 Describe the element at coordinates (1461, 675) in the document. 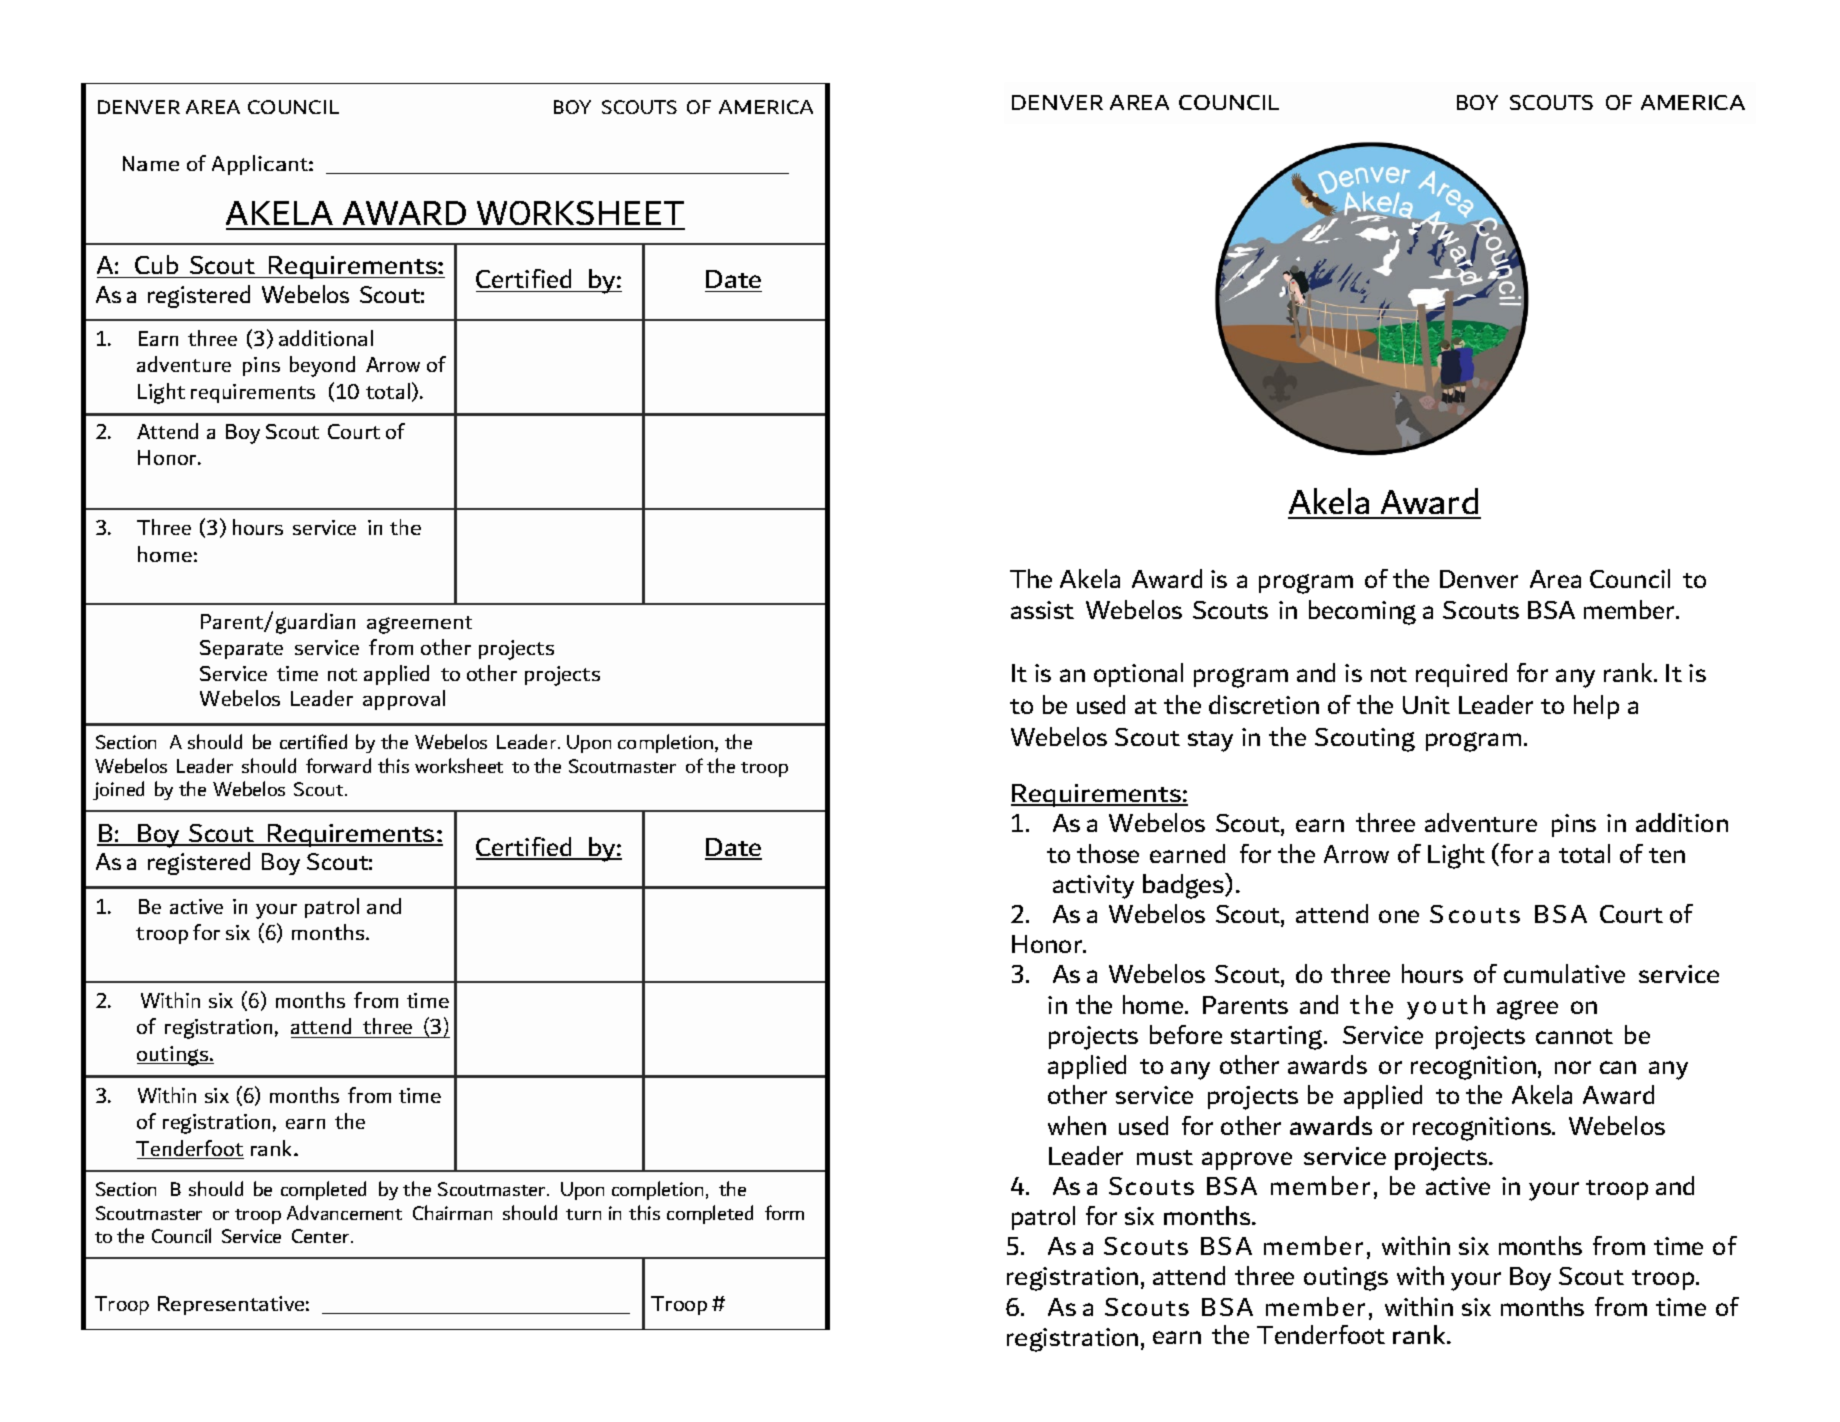

I see `required` at that location.
